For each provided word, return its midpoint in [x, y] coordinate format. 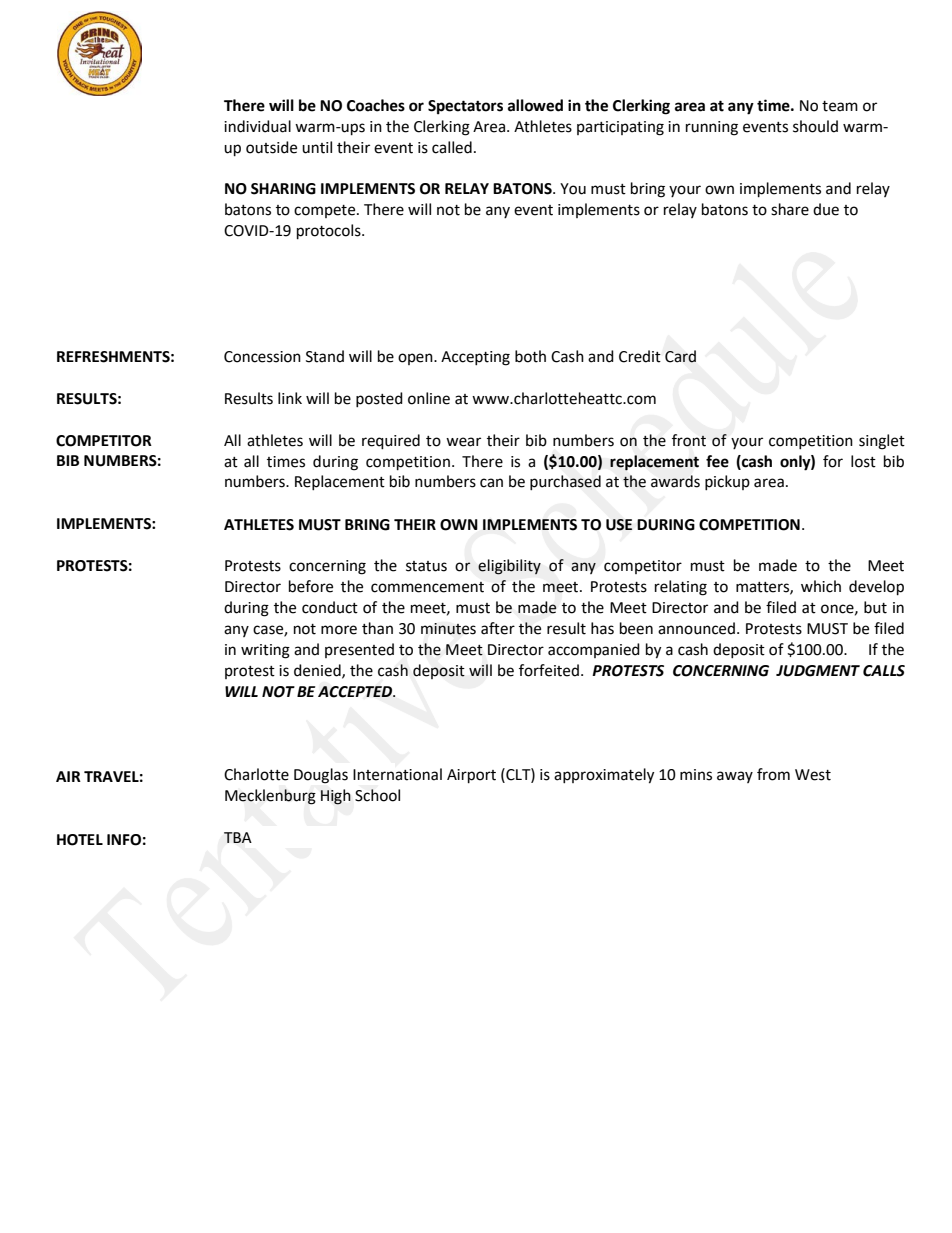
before [311, 586]
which [821, 586]
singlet [882, 442]
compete [326, 211]
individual [257, 126]
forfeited [549, 670]
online [429, 398]
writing [265, 651]
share [790, 209]
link [290, 398]
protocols [330, 232]
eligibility [509, 567]
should [815, 126]
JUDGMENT [818, 671]
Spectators [465, 107]
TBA [238, 837]
